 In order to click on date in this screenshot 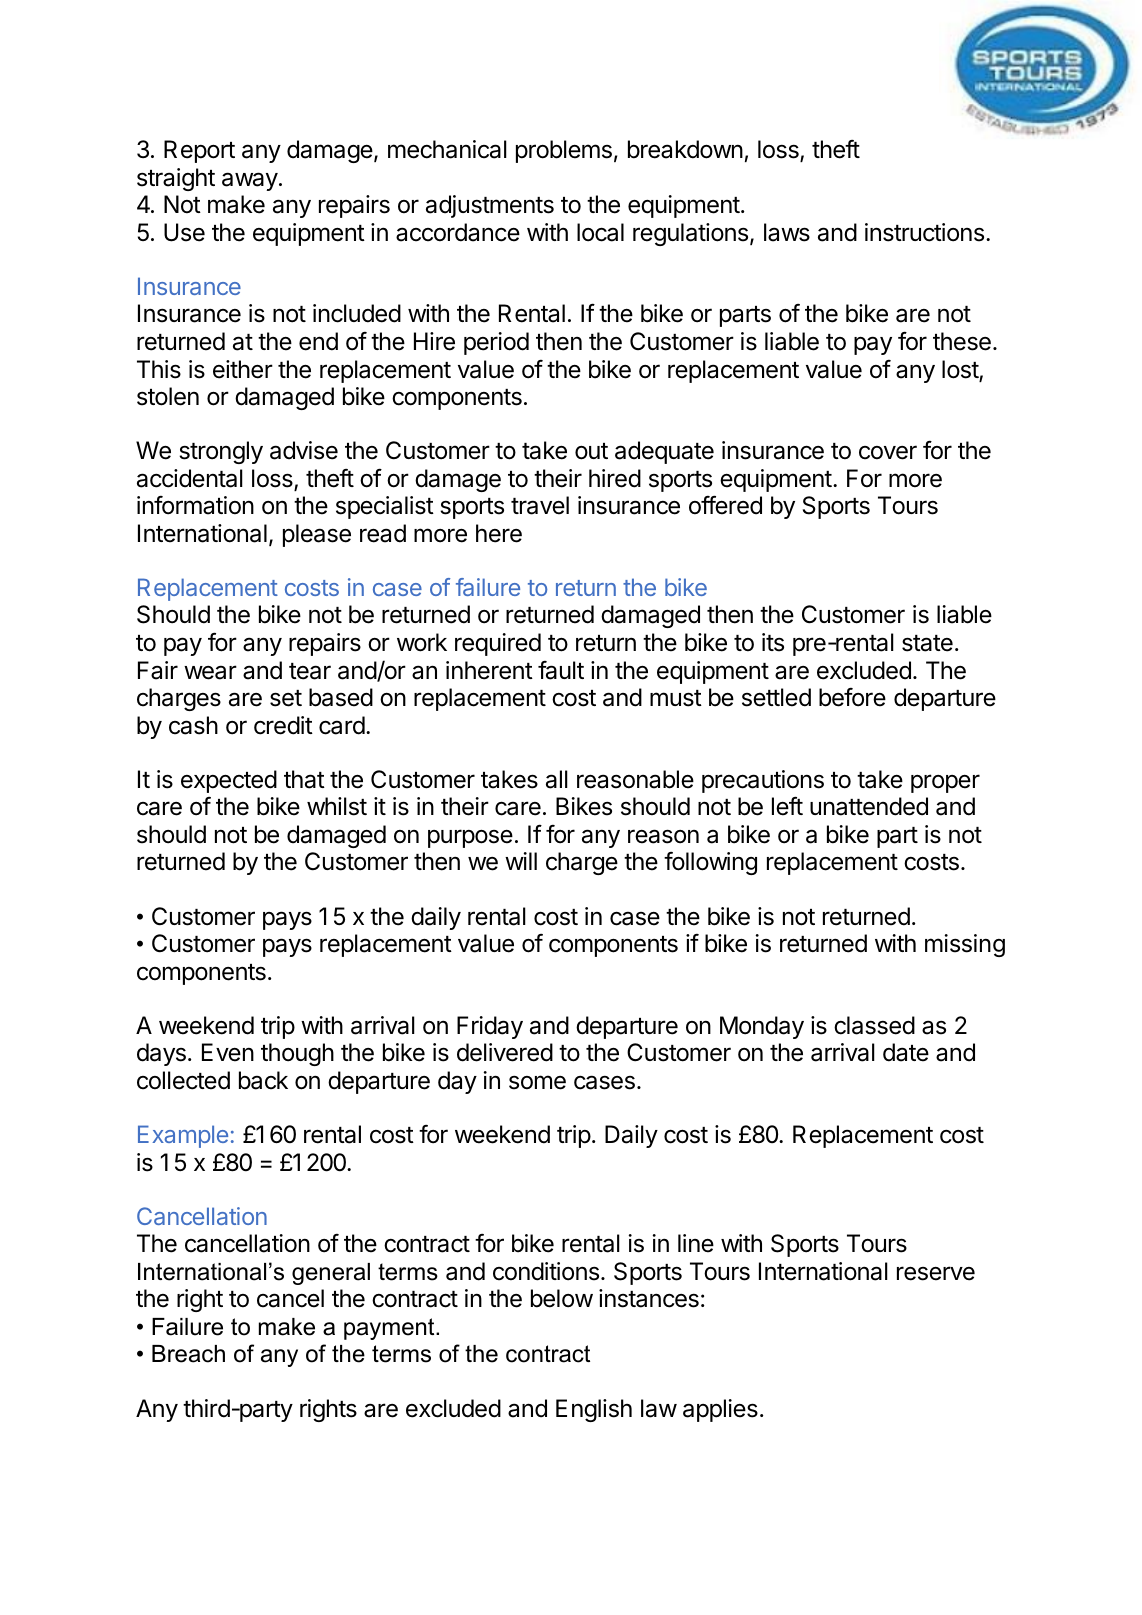, I will do `click(906, 1052)`.
